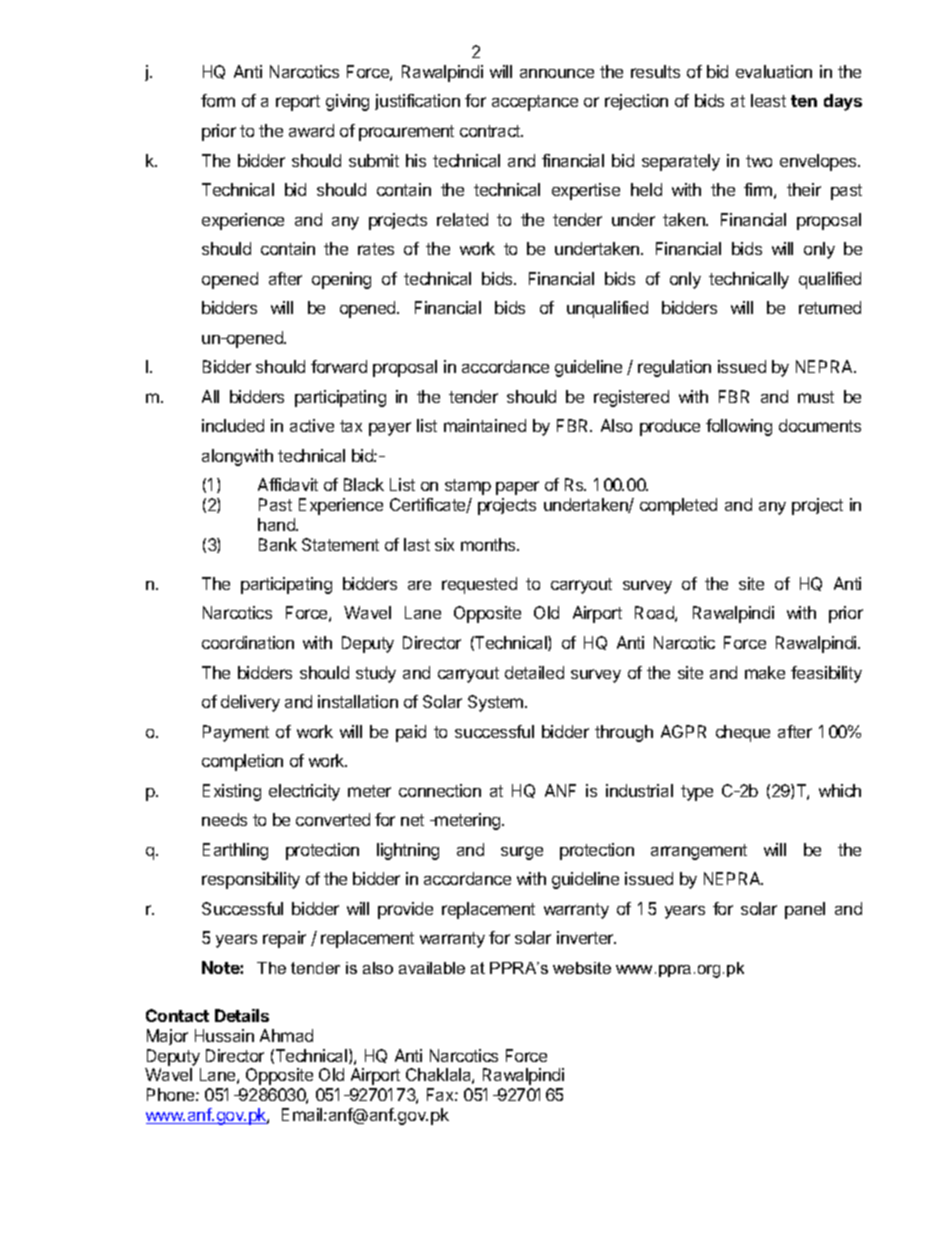 The image size is (952, 1233). Describe the element at coordinates (678, 506) in the document. I see `completed` at that location.
